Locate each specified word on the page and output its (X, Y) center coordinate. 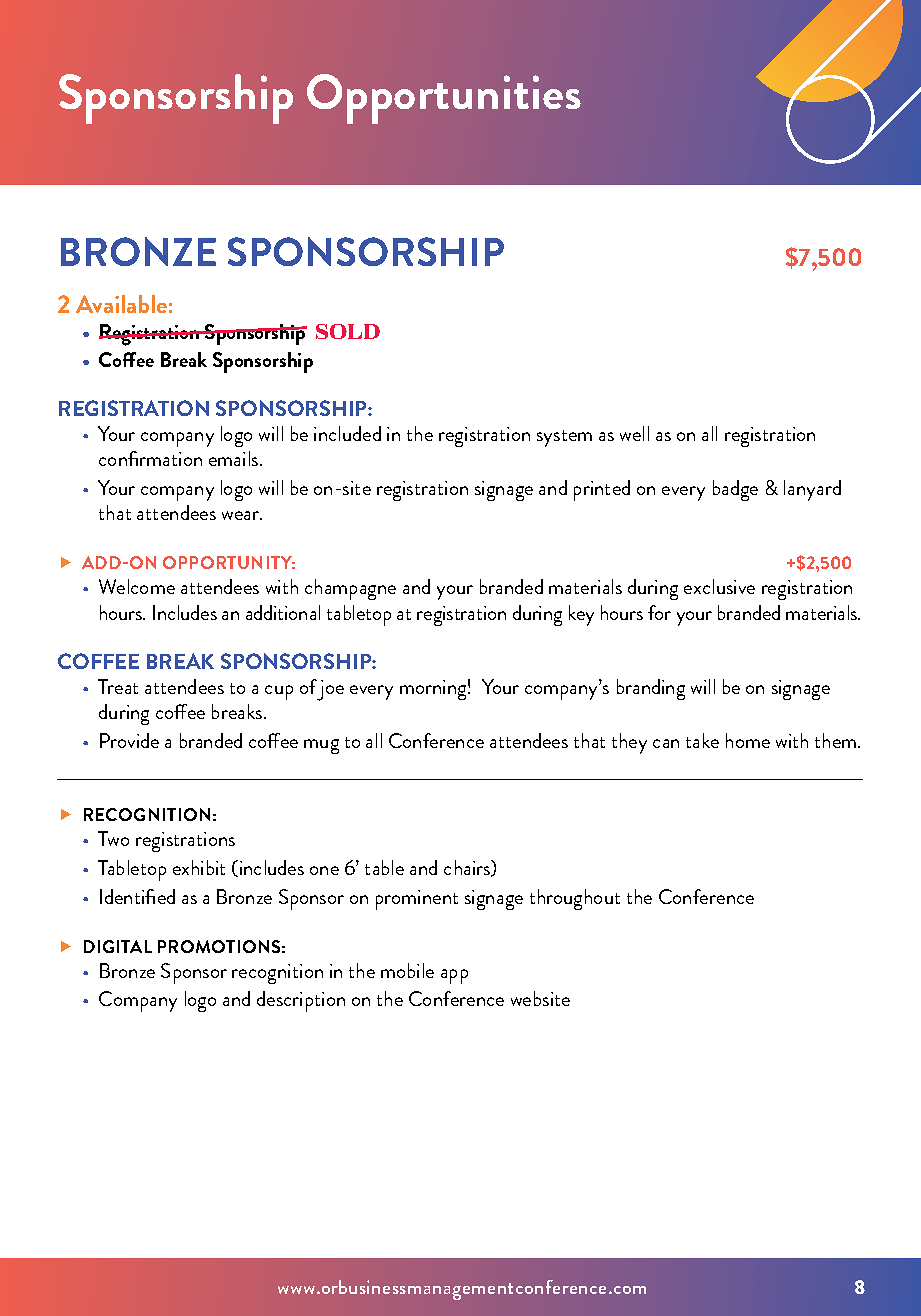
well (634, 433)
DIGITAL (118, 946)
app (454, 976)
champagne (350, 589)
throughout (575, 899)
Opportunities (444, 99)
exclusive (719, 586)
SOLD (348, 331)
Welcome (137, 586)
